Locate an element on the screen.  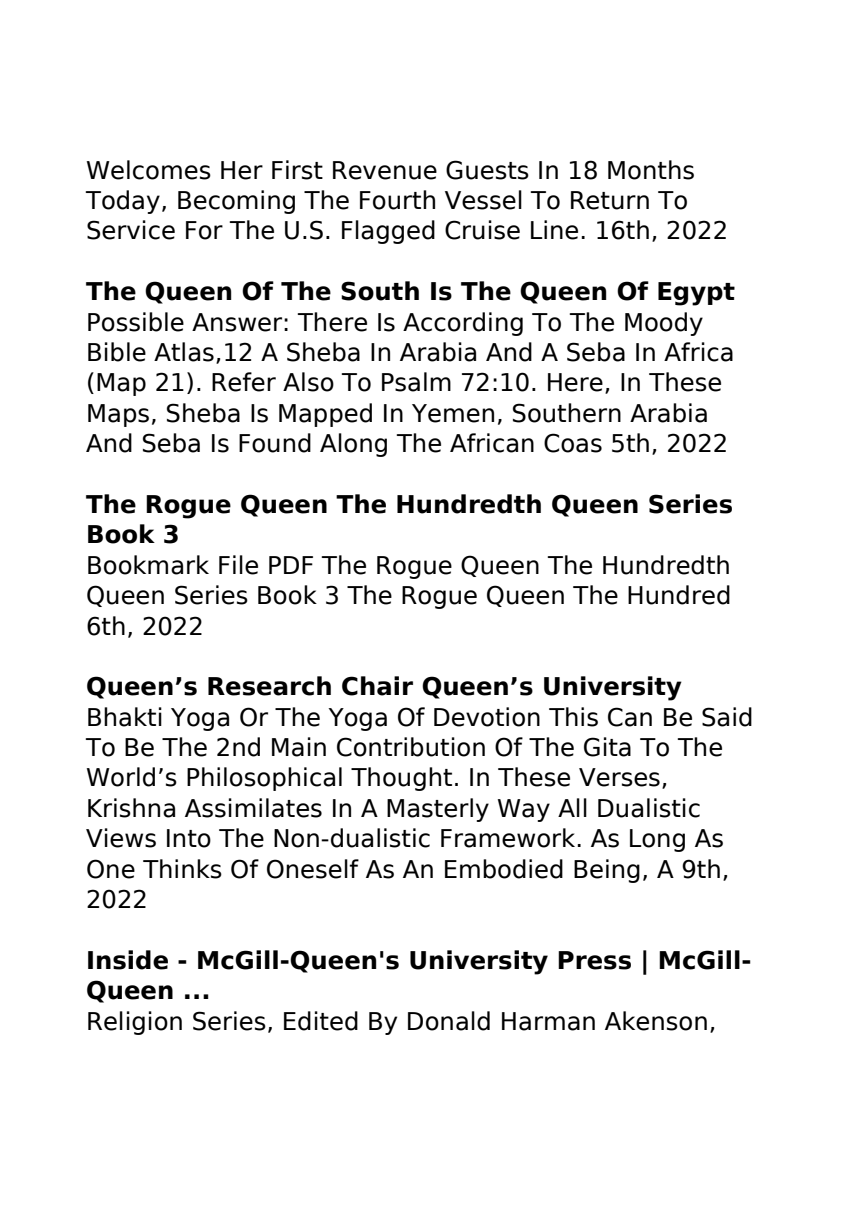
Press is located at coordinates (594, 960).
